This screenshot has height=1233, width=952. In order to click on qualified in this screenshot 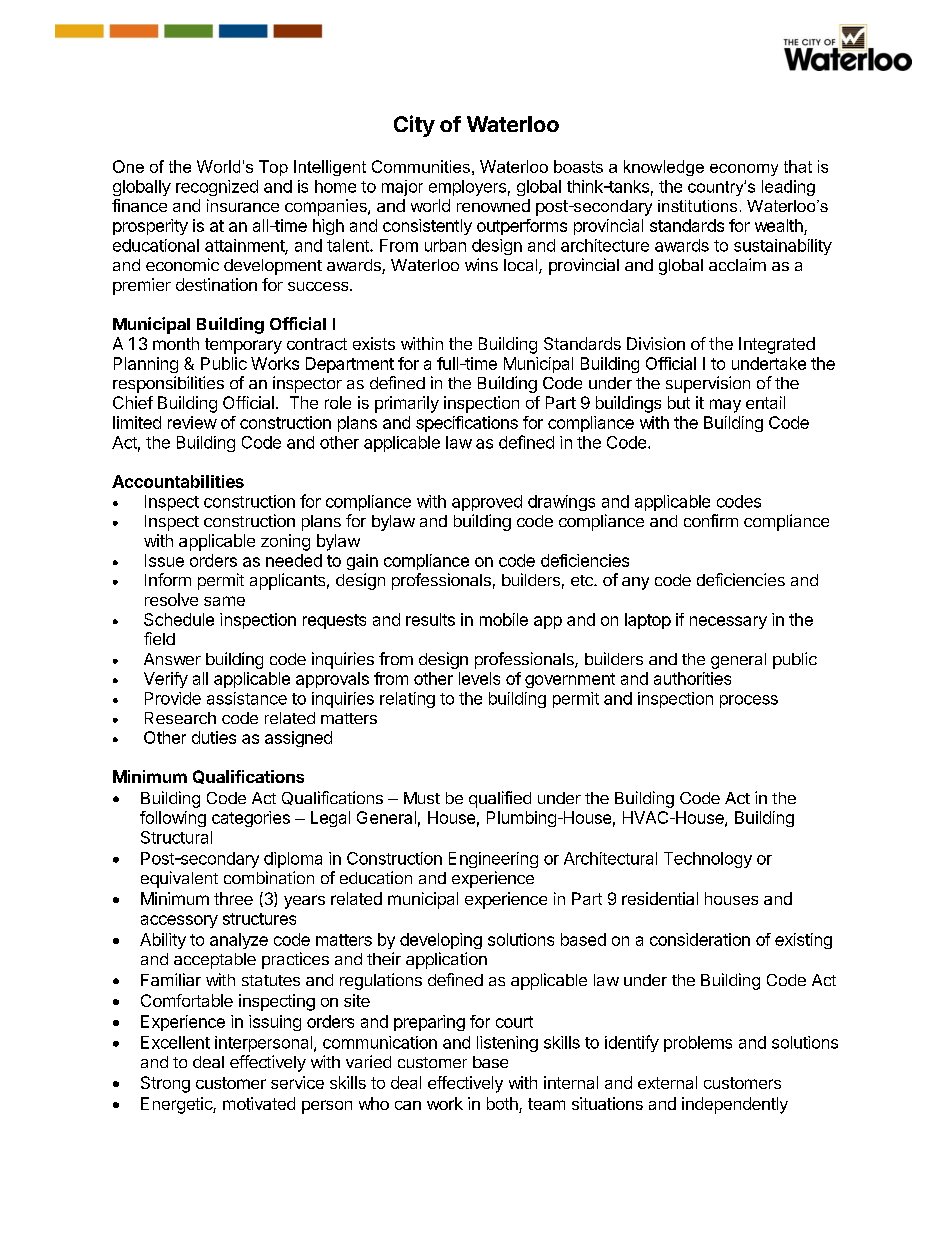, I will do `click(500, 799)`.
